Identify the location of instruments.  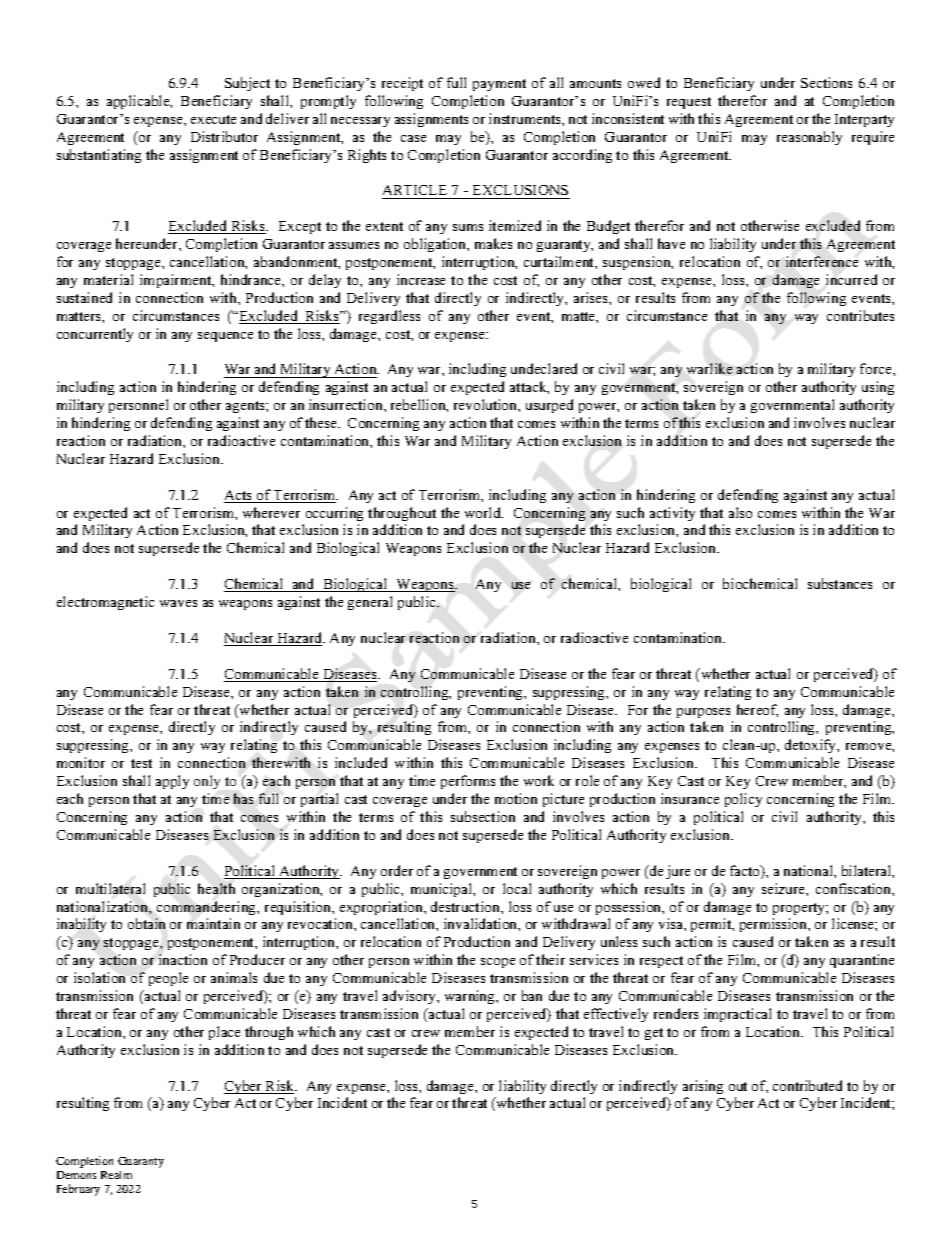
(526, 118).
